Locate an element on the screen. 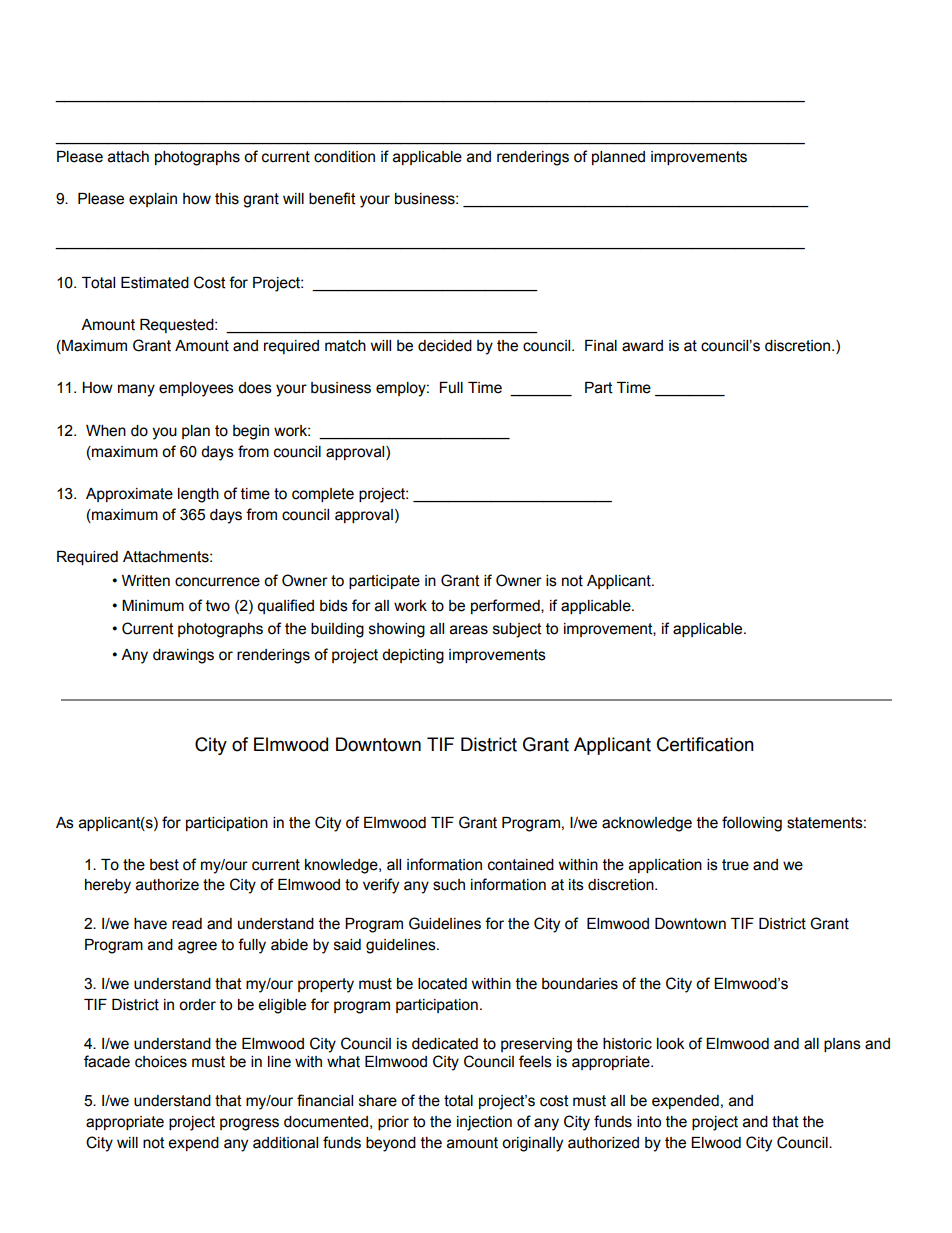 The height and width of the screenshot is (1233, 952). best is located at coordinates (164, 865).
